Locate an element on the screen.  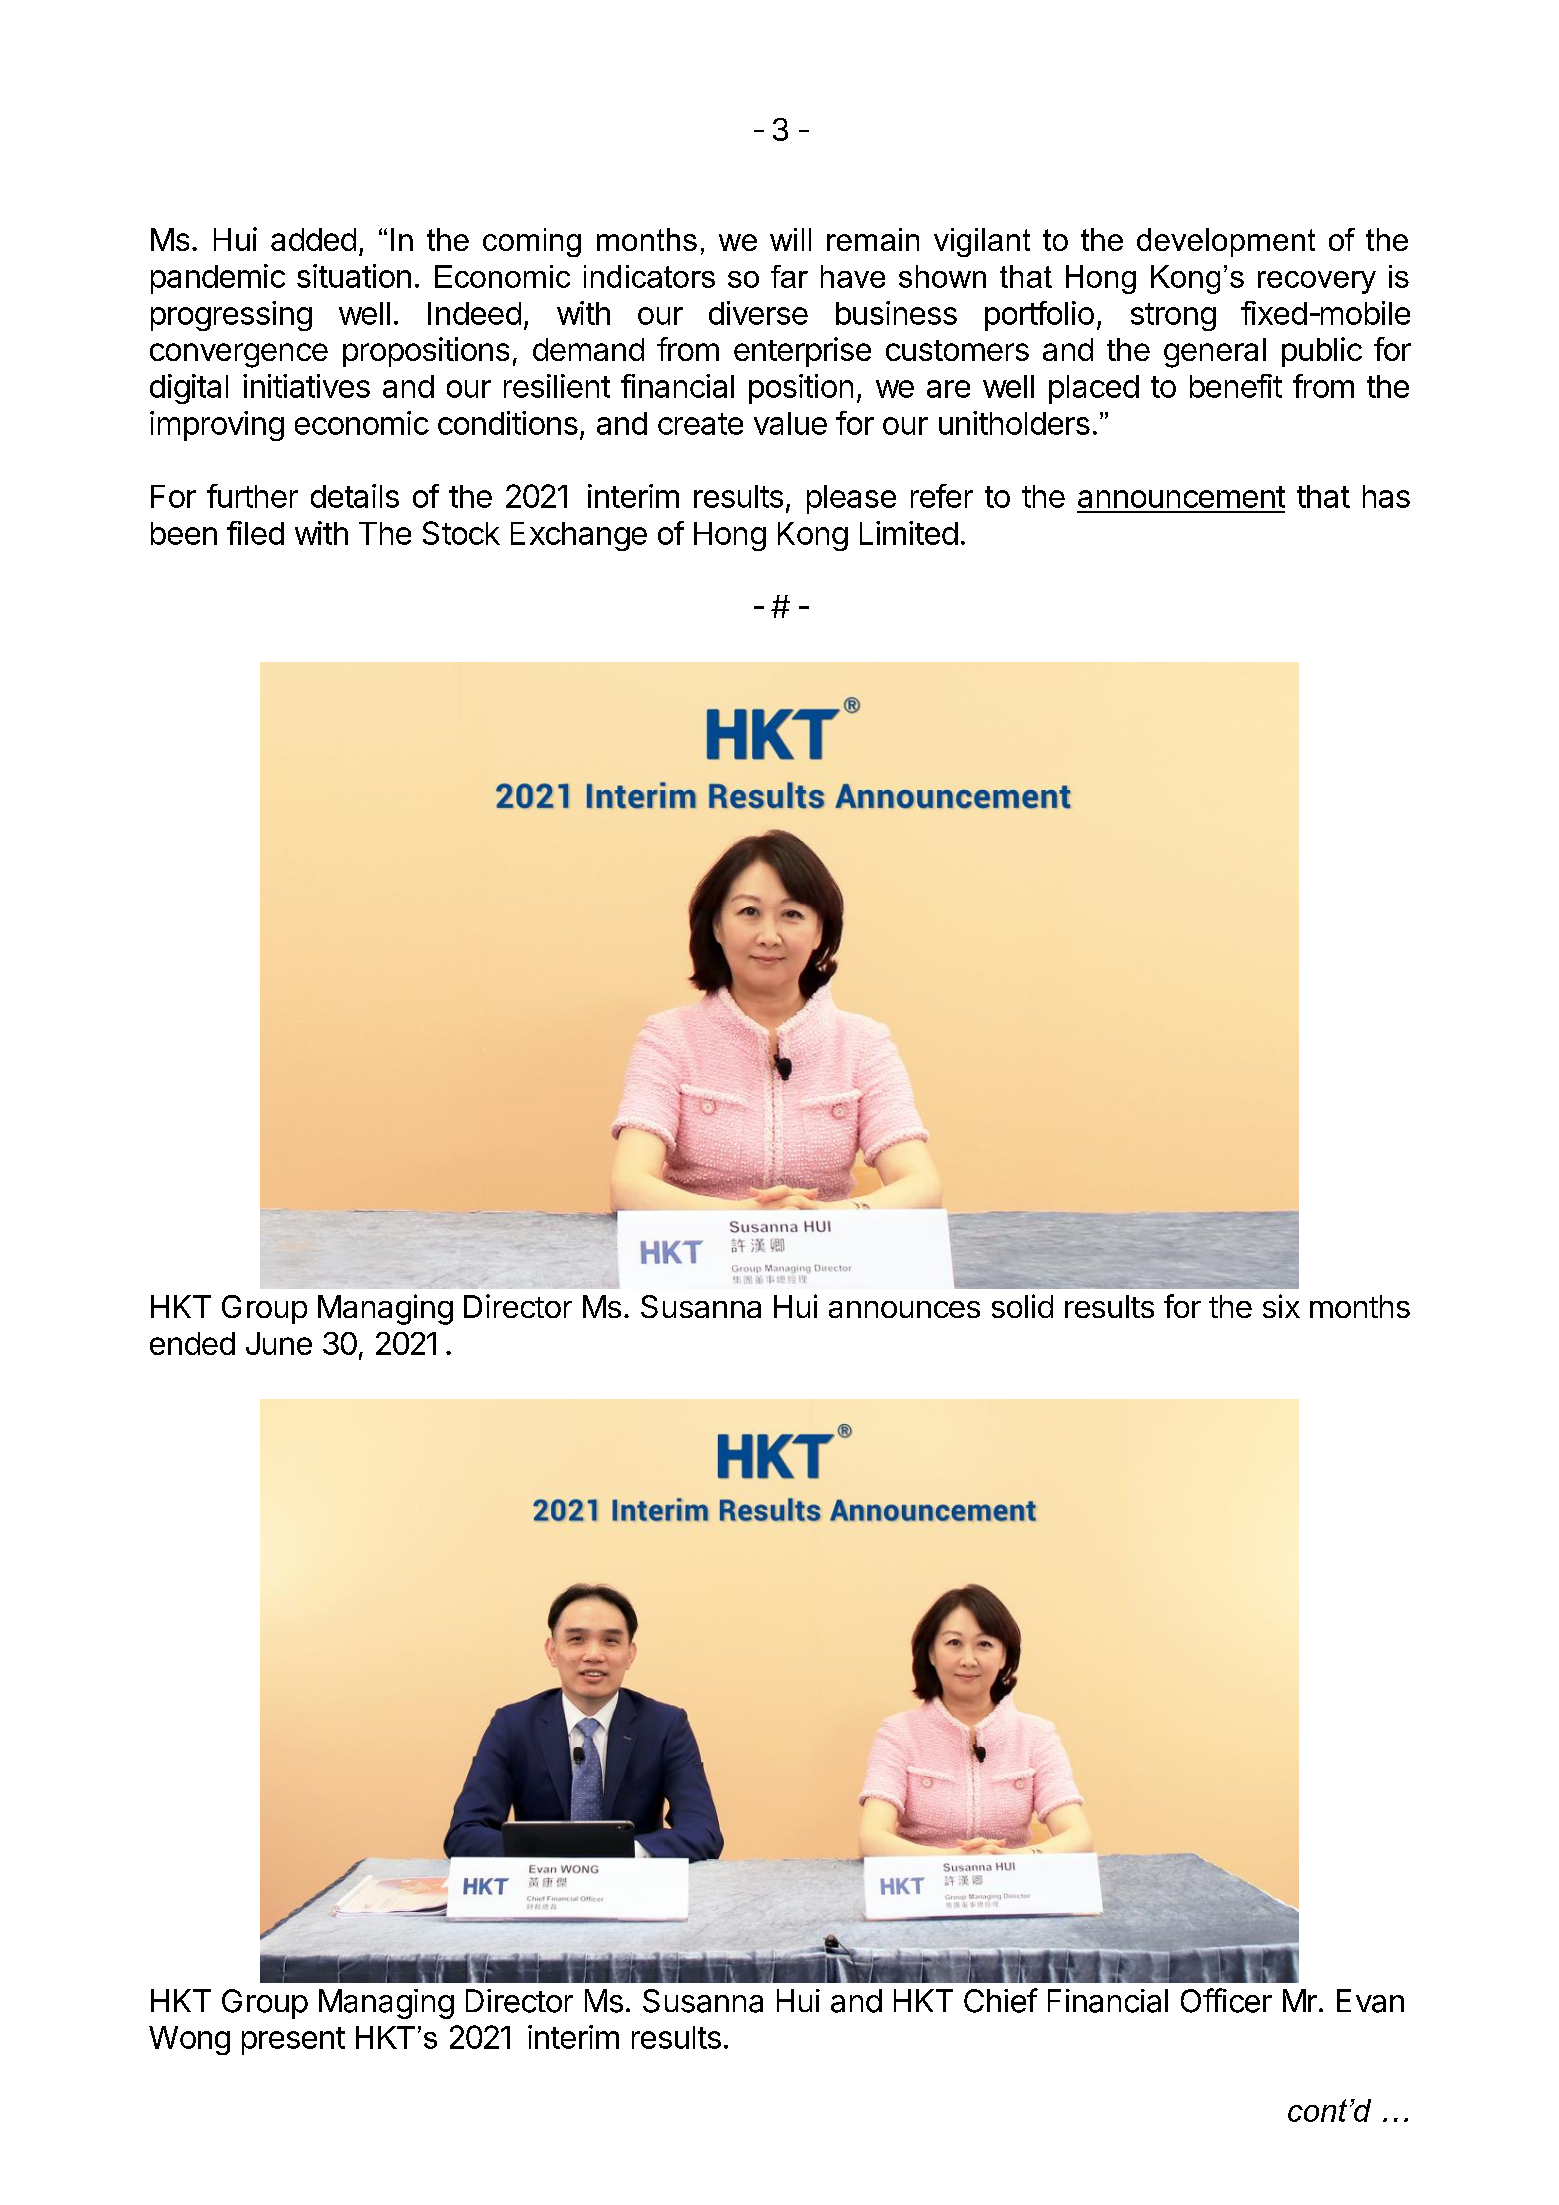
Officer is located at coordinates (1226, 2000).
